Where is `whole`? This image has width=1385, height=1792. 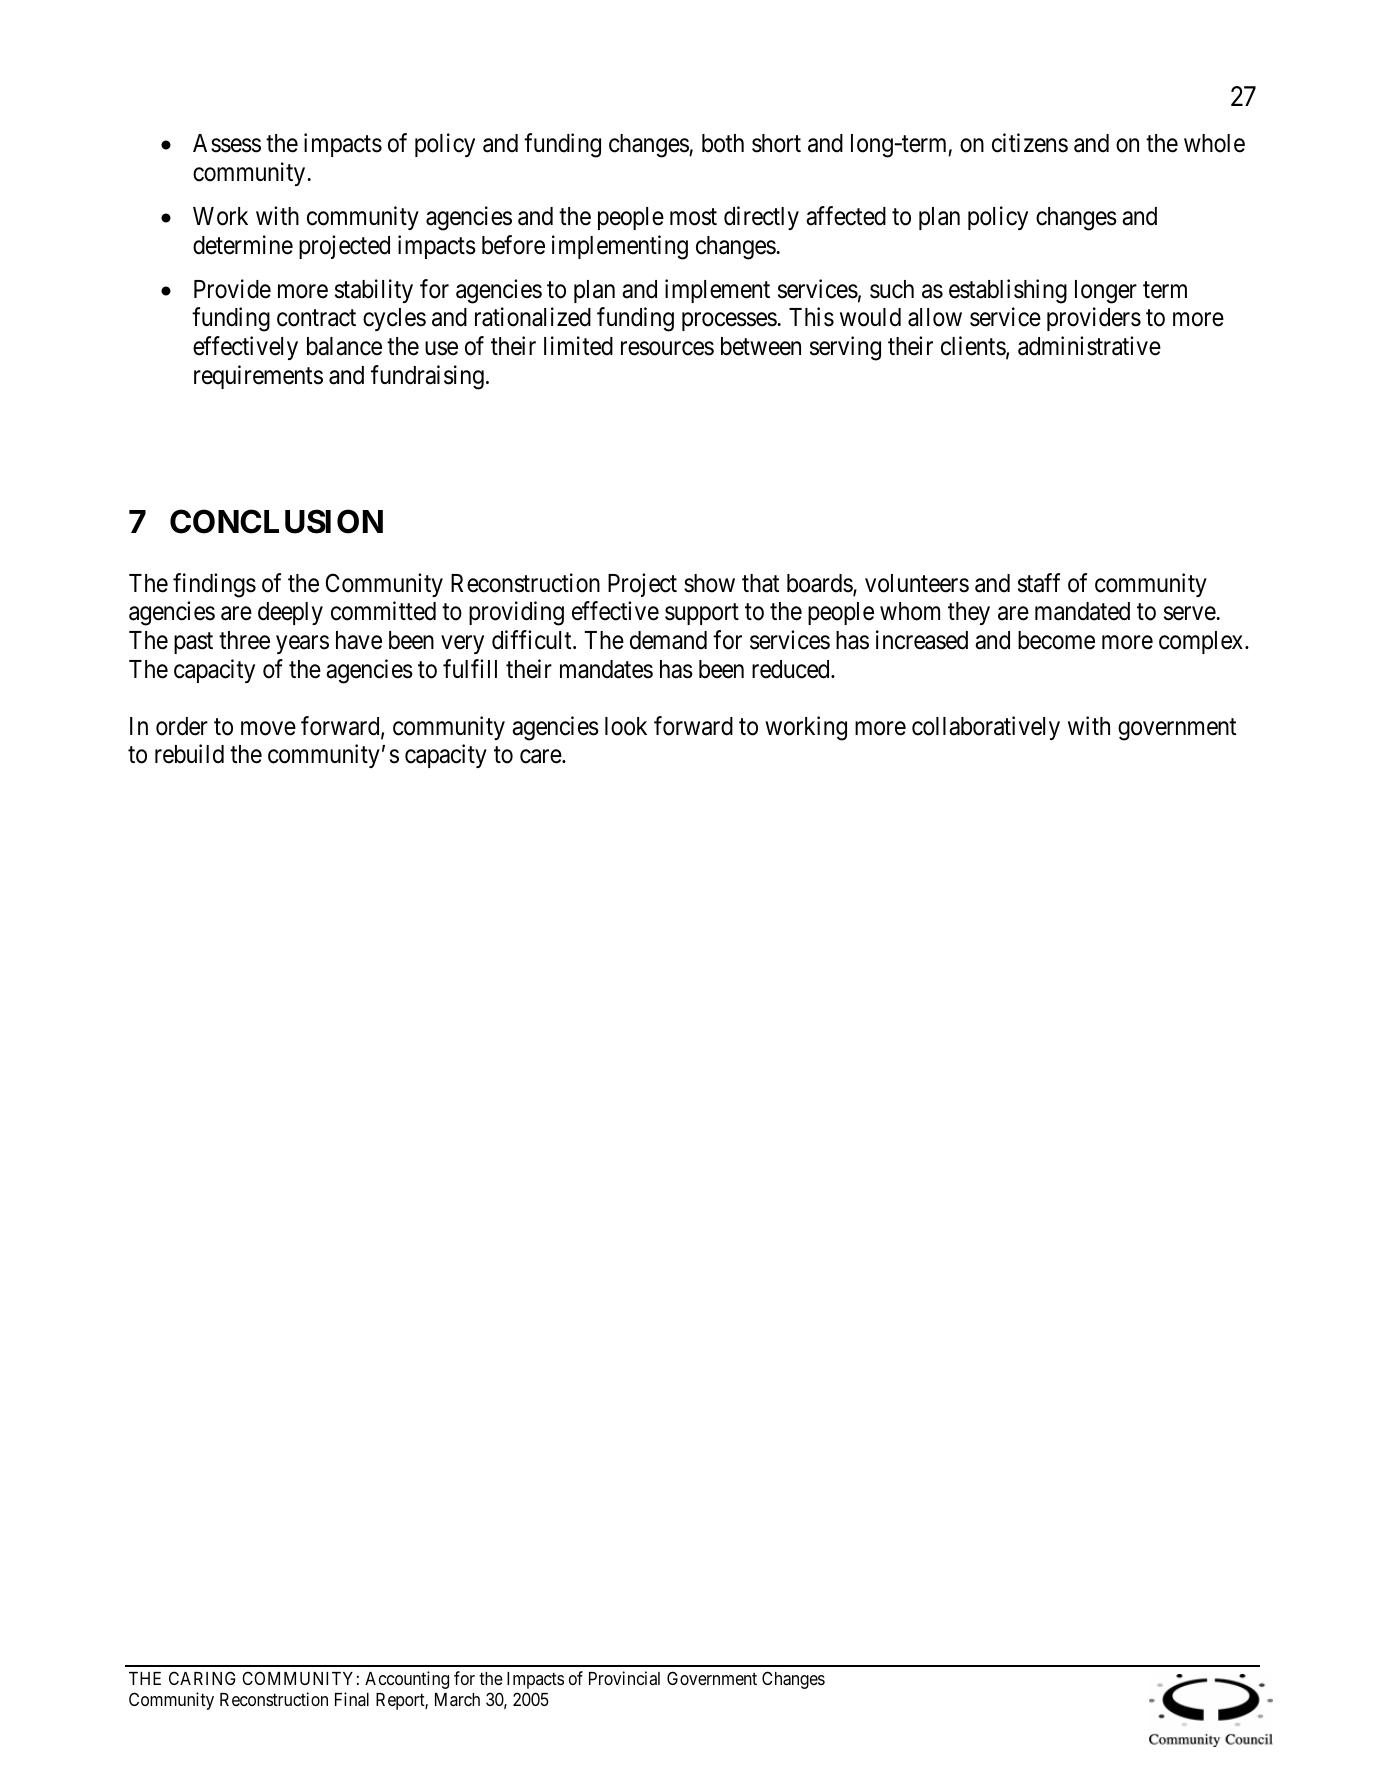 whole is located at coordinates (1214, 143).
